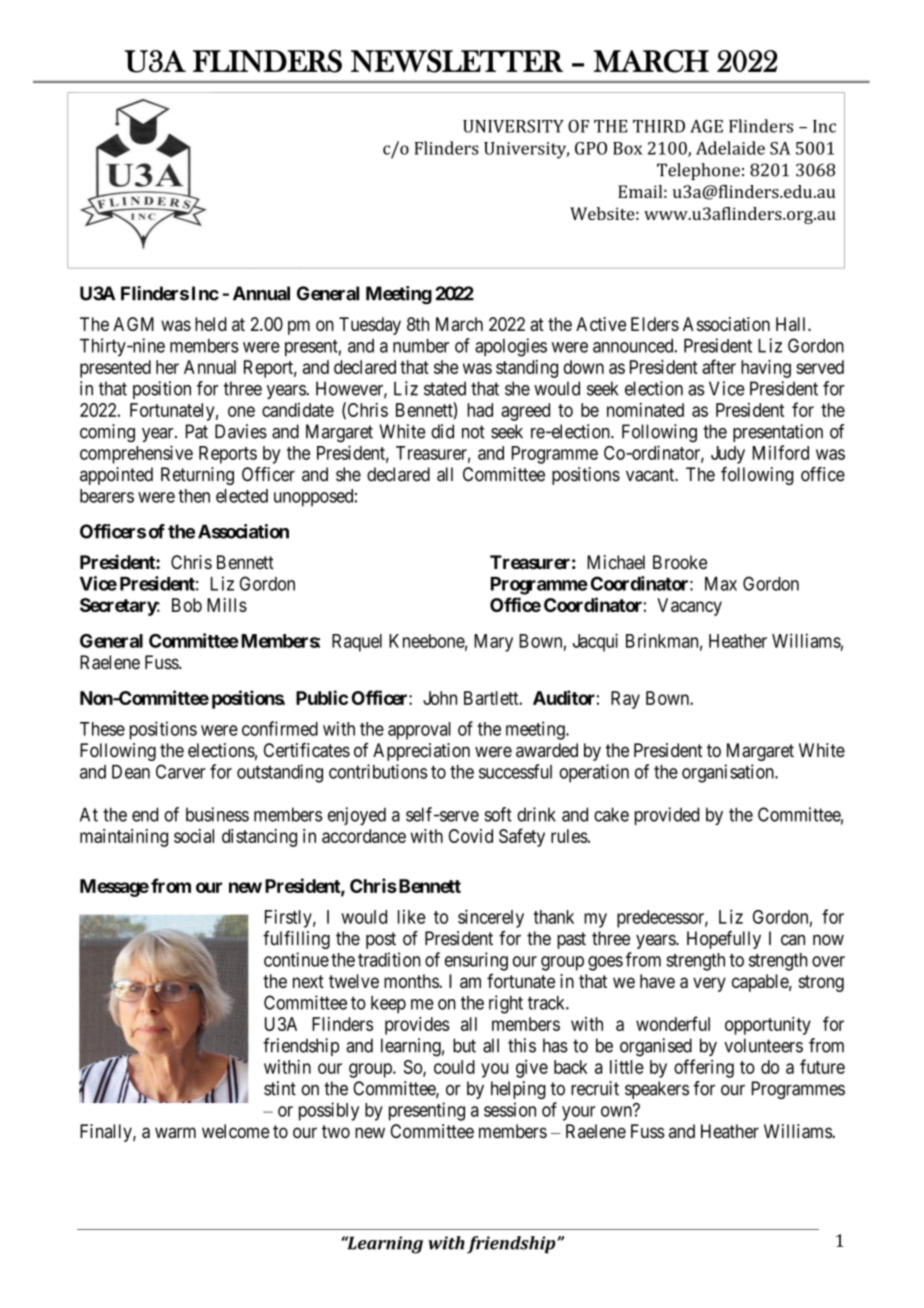 The width and height of the page is (924, 1308). What do you see at coordinates (728, 455) in the page?
I see `Judy` at bounding box center [728, 455].
